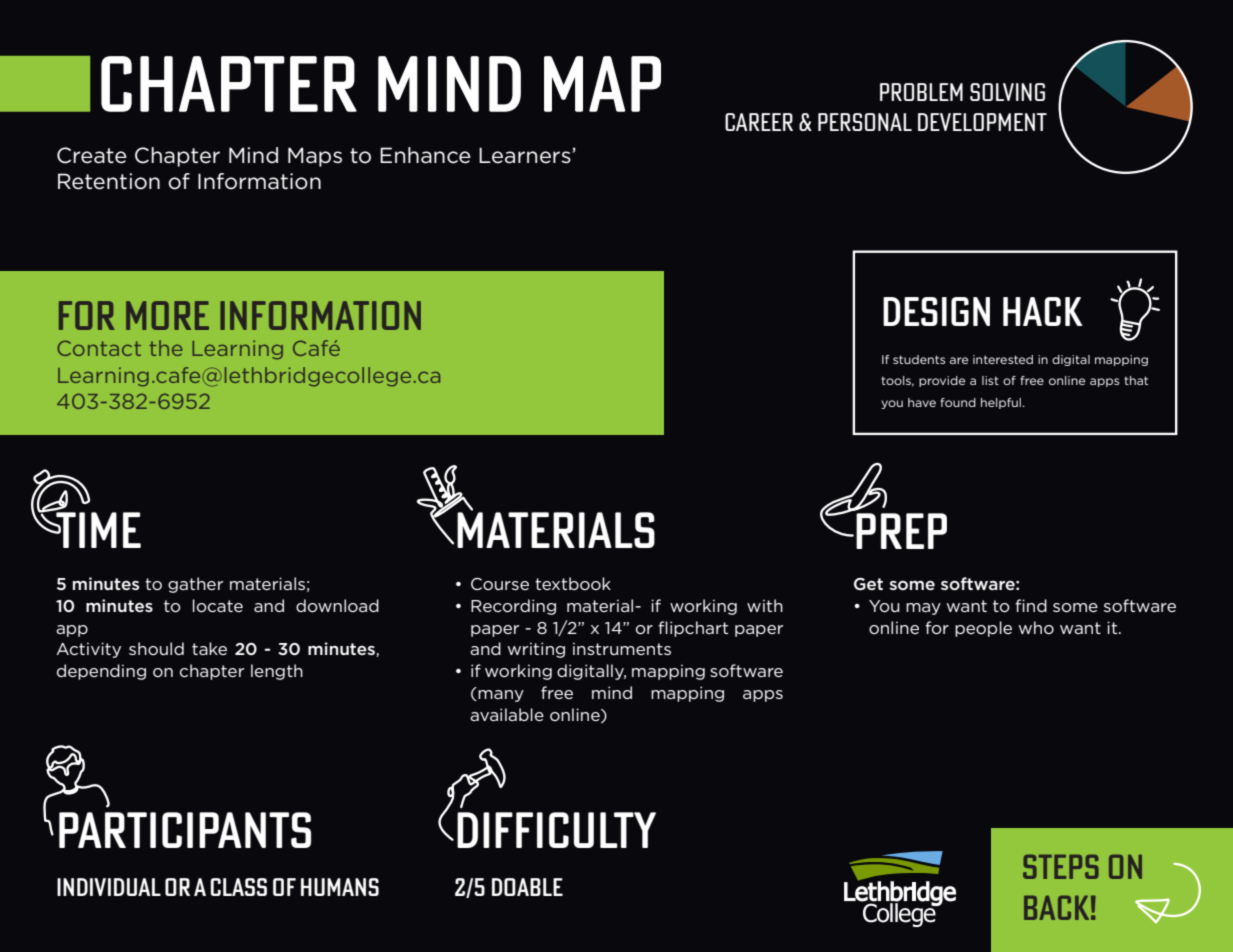 This document has width=1233, height=952. I want to click on Difficulty, so click(556, 830).
